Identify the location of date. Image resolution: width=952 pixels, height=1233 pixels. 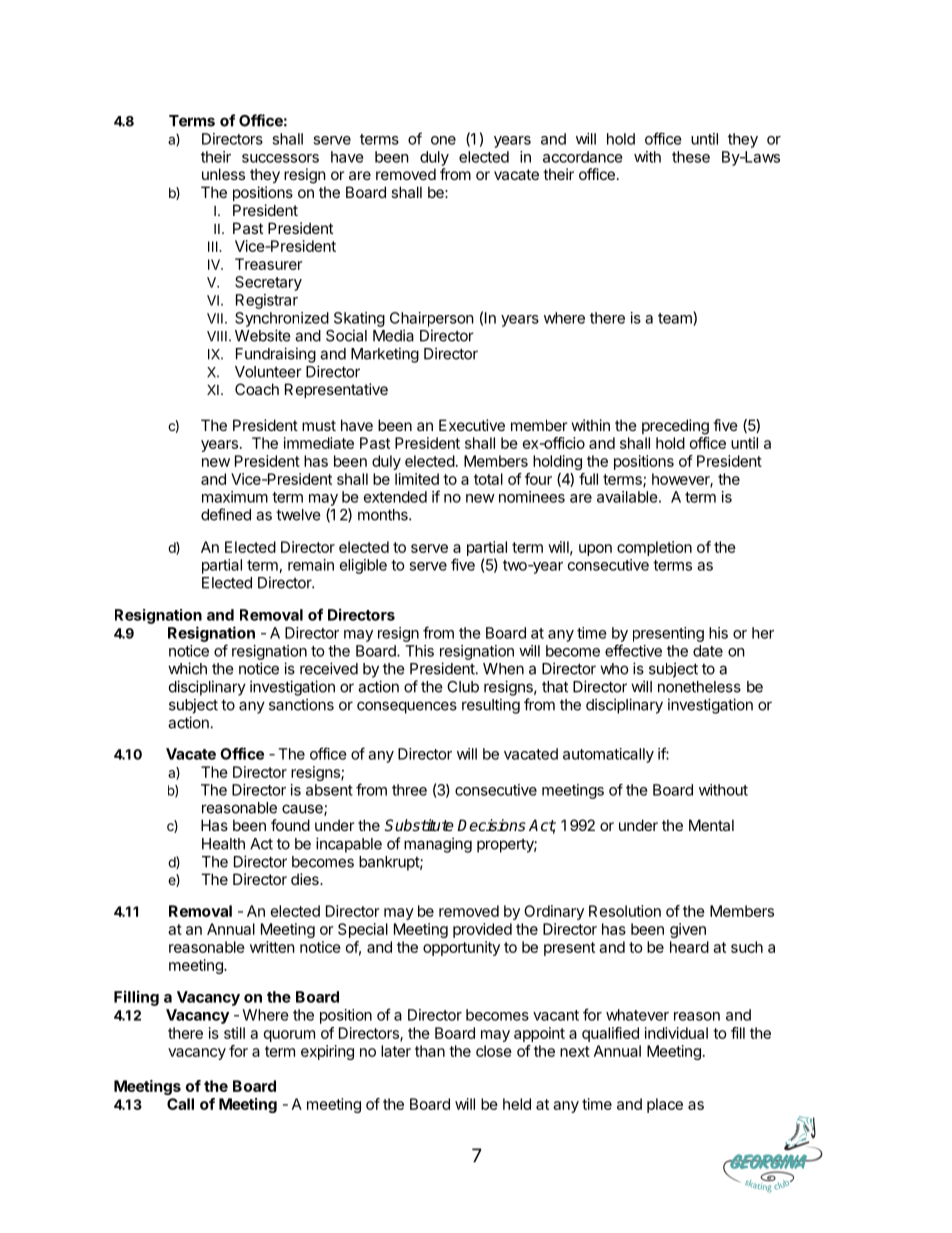
(708, 651).
